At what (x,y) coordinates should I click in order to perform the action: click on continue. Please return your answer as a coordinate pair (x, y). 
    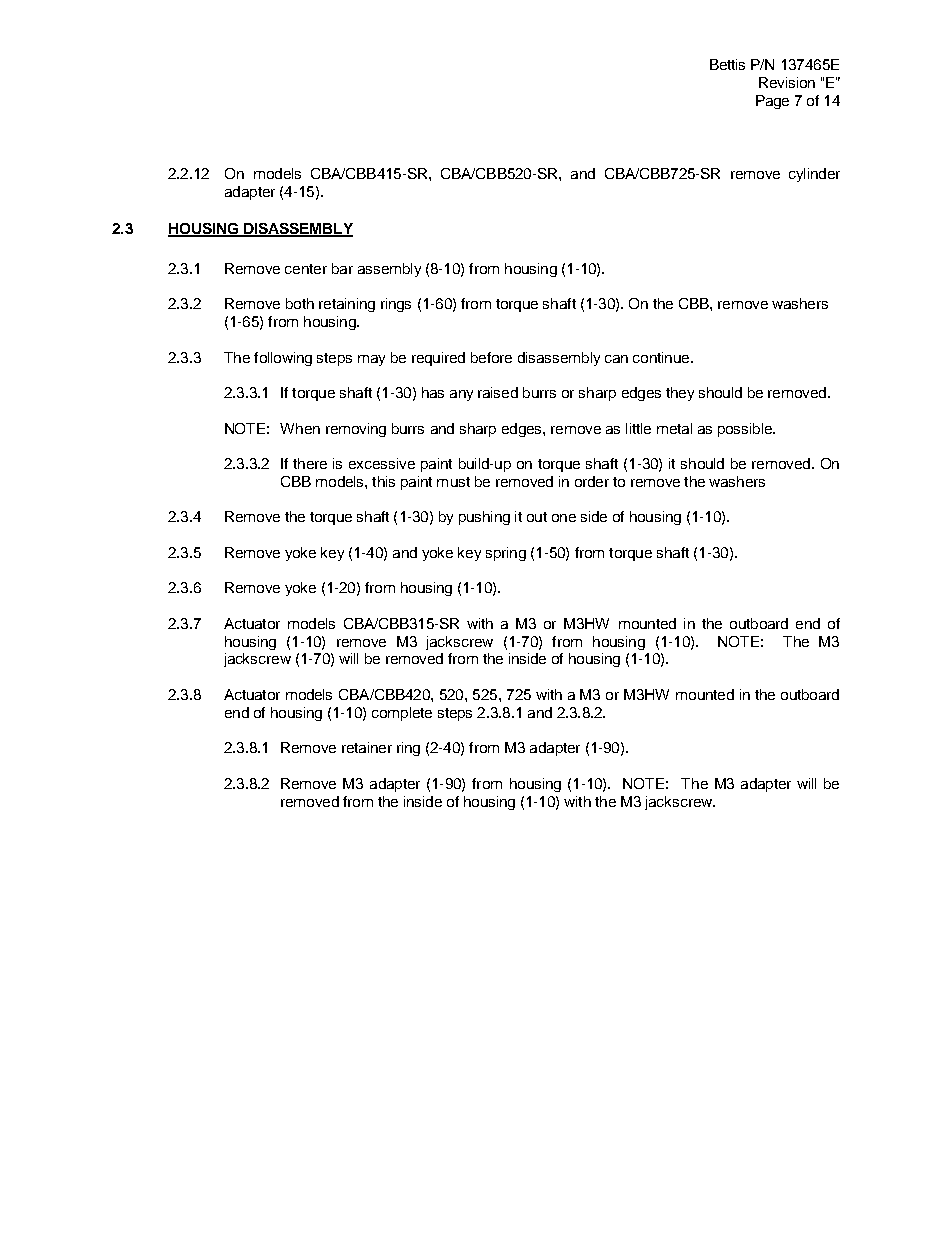
    Looking at the image, I should click on (662, 357).
